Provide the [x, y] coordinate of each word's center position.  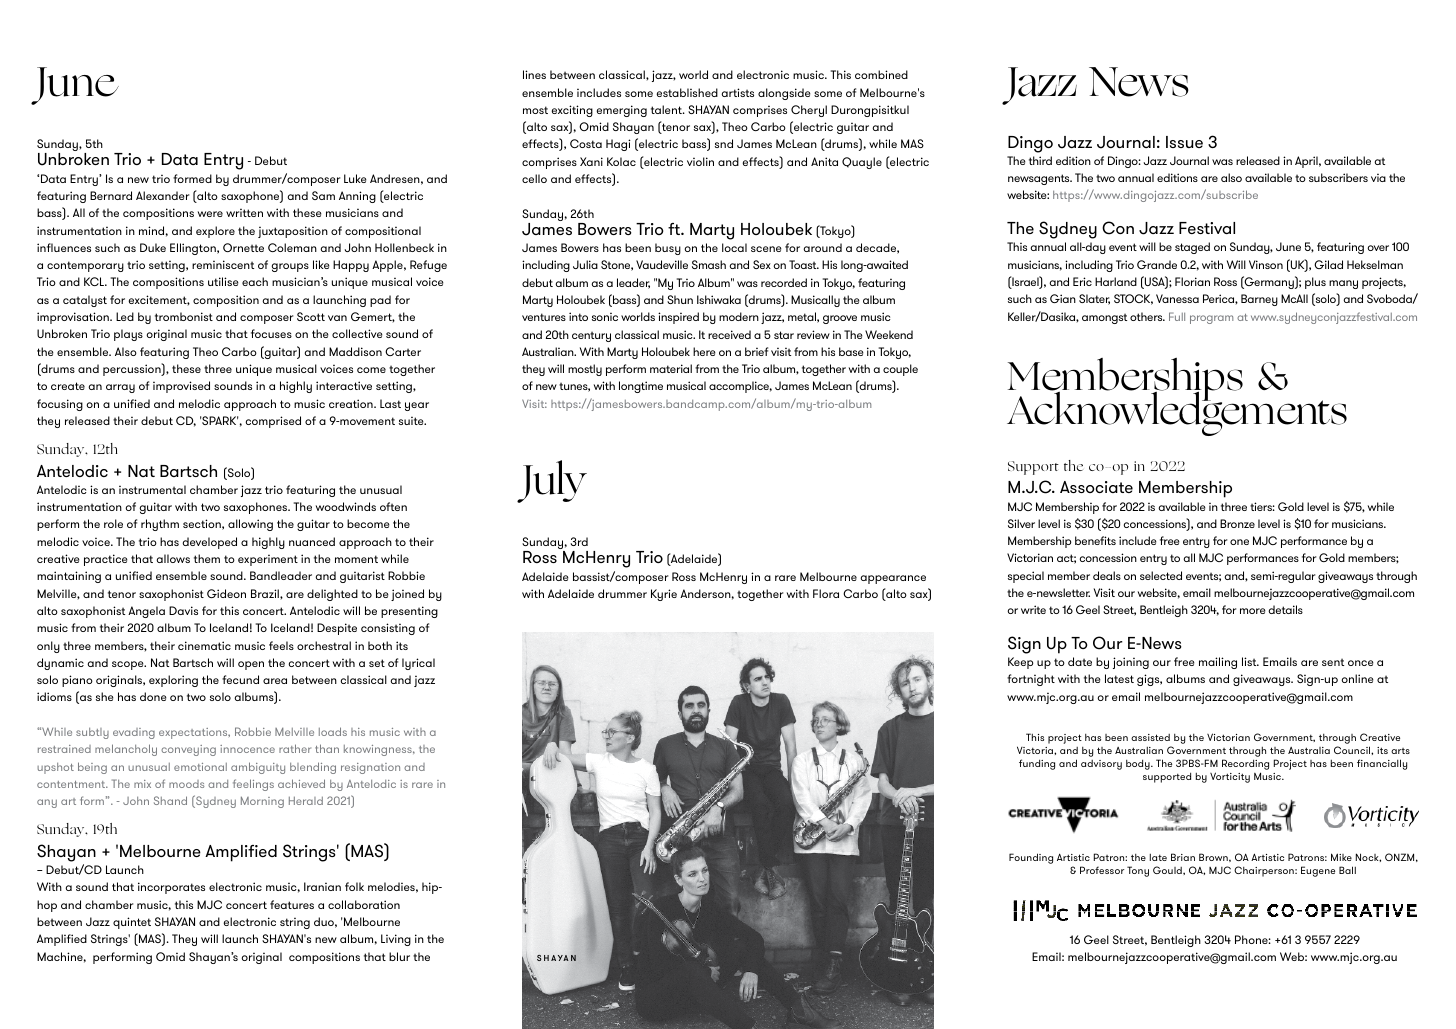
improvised [181, 387]
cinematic [204, 645]
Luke [355, 178]
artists [737, 92]
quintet [132, 923]
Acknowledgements [1177, 413]
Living [396, 940]
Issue [1184, 142]
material [671, 368]
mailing [1218, 663]
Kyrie [664, 595]
